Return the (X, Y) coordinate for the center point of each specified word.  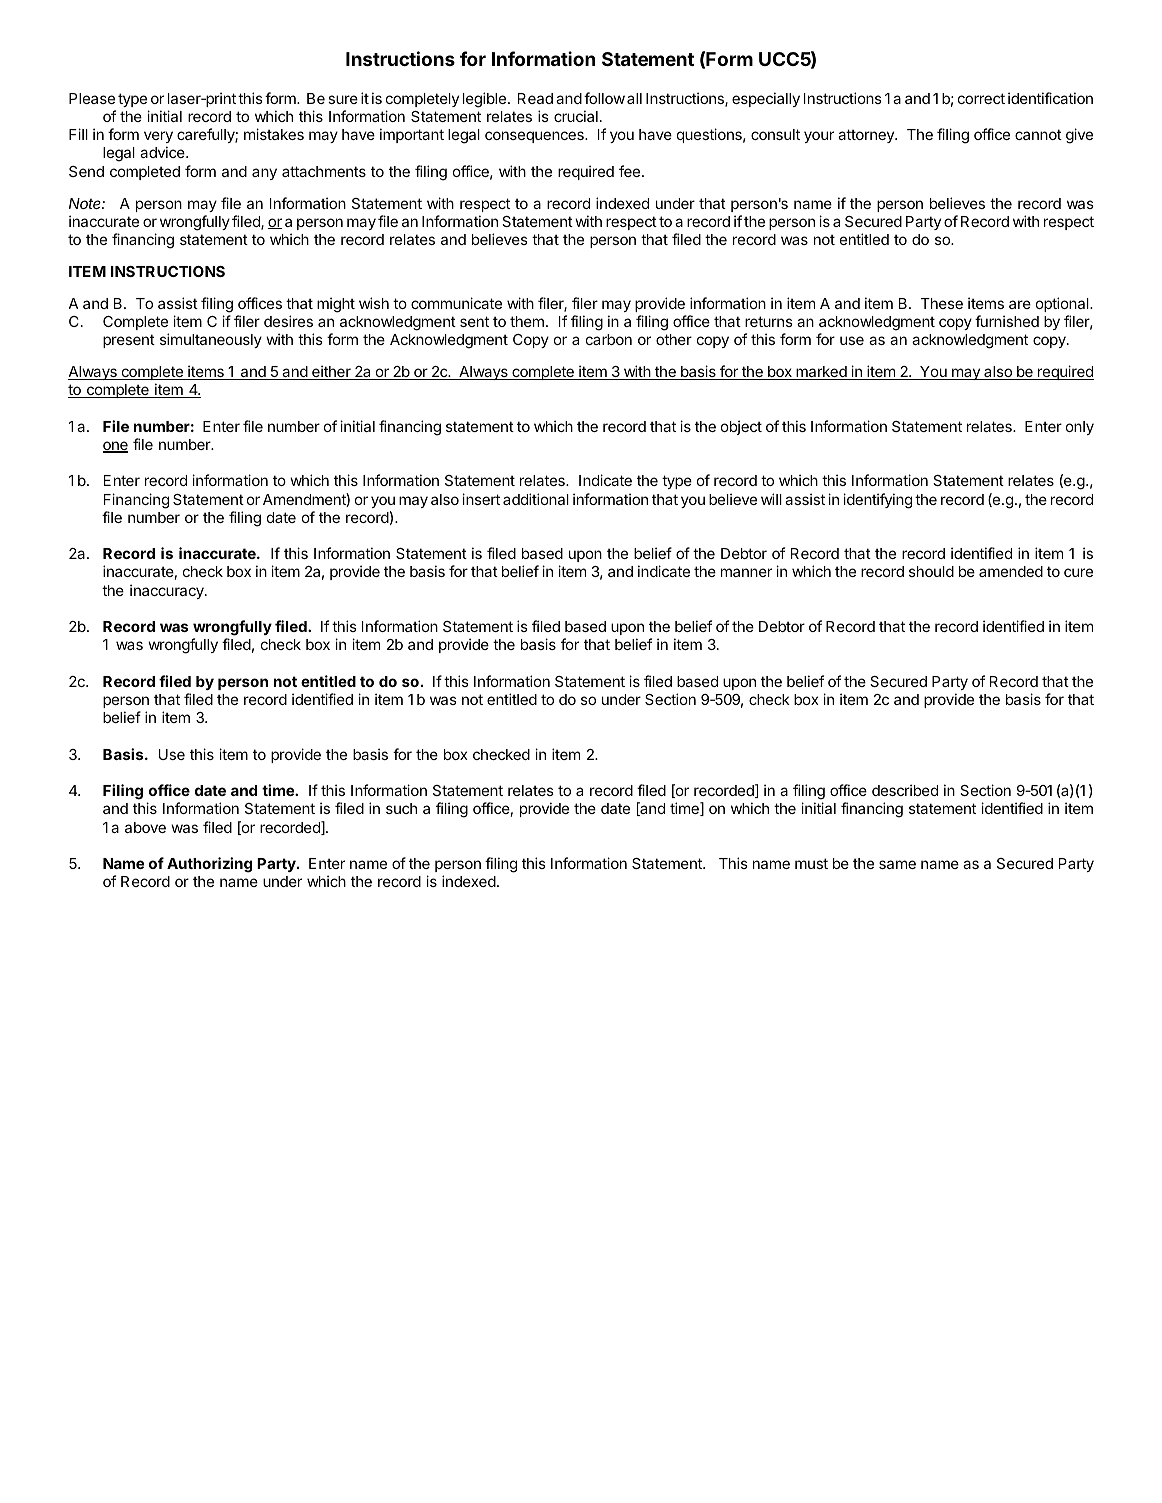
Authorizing (209, 865)
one (115, 447)
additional (536, 499)
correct (981, 98)
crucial (576, 116)
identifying (877, 501)
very (158, 137)
